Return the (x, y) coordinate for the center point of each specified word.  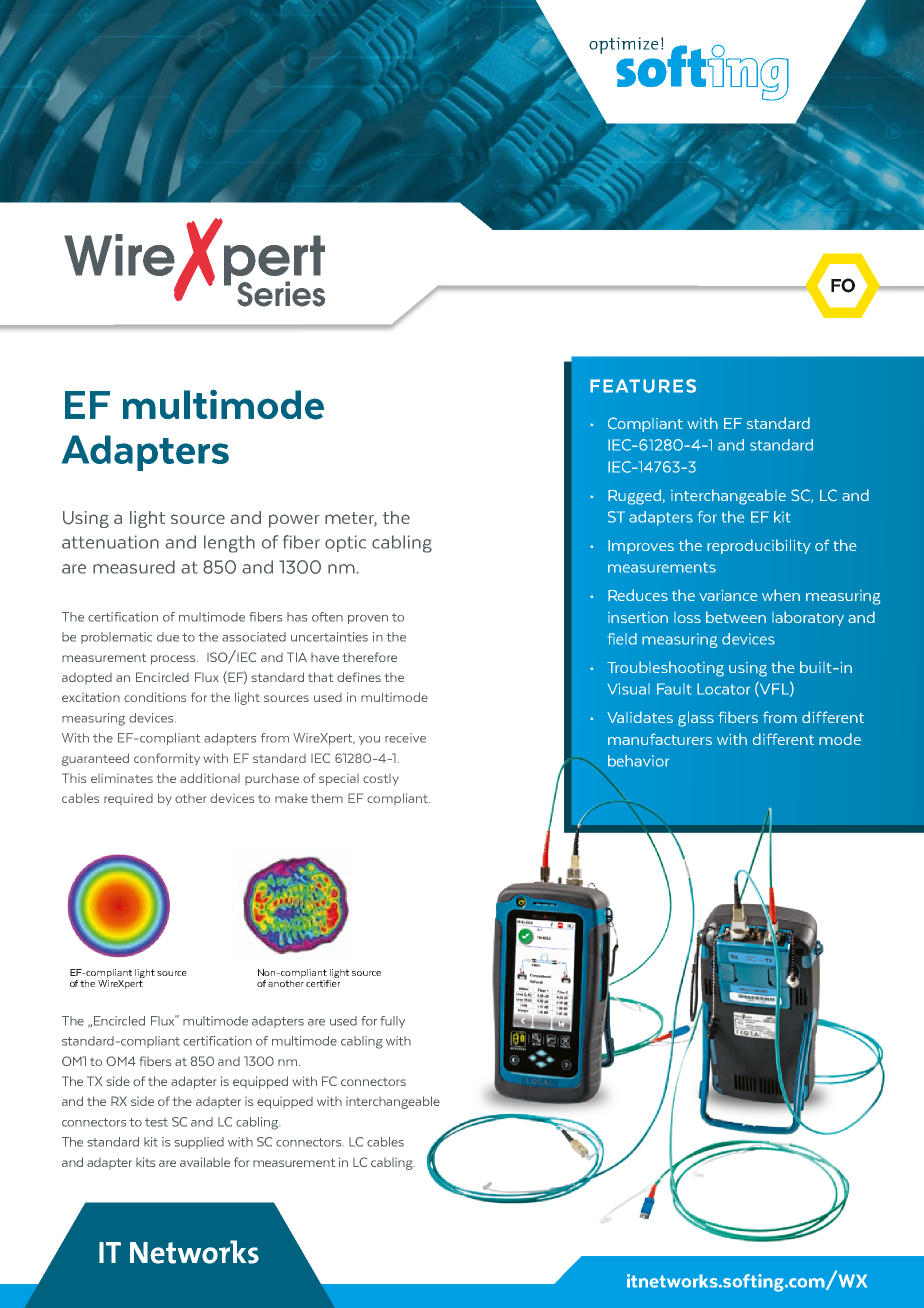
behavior (638, 761)
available (205, 1162)
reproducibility (759, 546)
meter (351, 519)
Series (281, 294)
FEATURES (643, 386)
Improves (641, 547)
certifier (323, 982)
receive (405, 738)
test (156, 1122)
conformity (167, 759)
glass (696, 719)
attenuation (110, 542)
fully (392, 1022)
